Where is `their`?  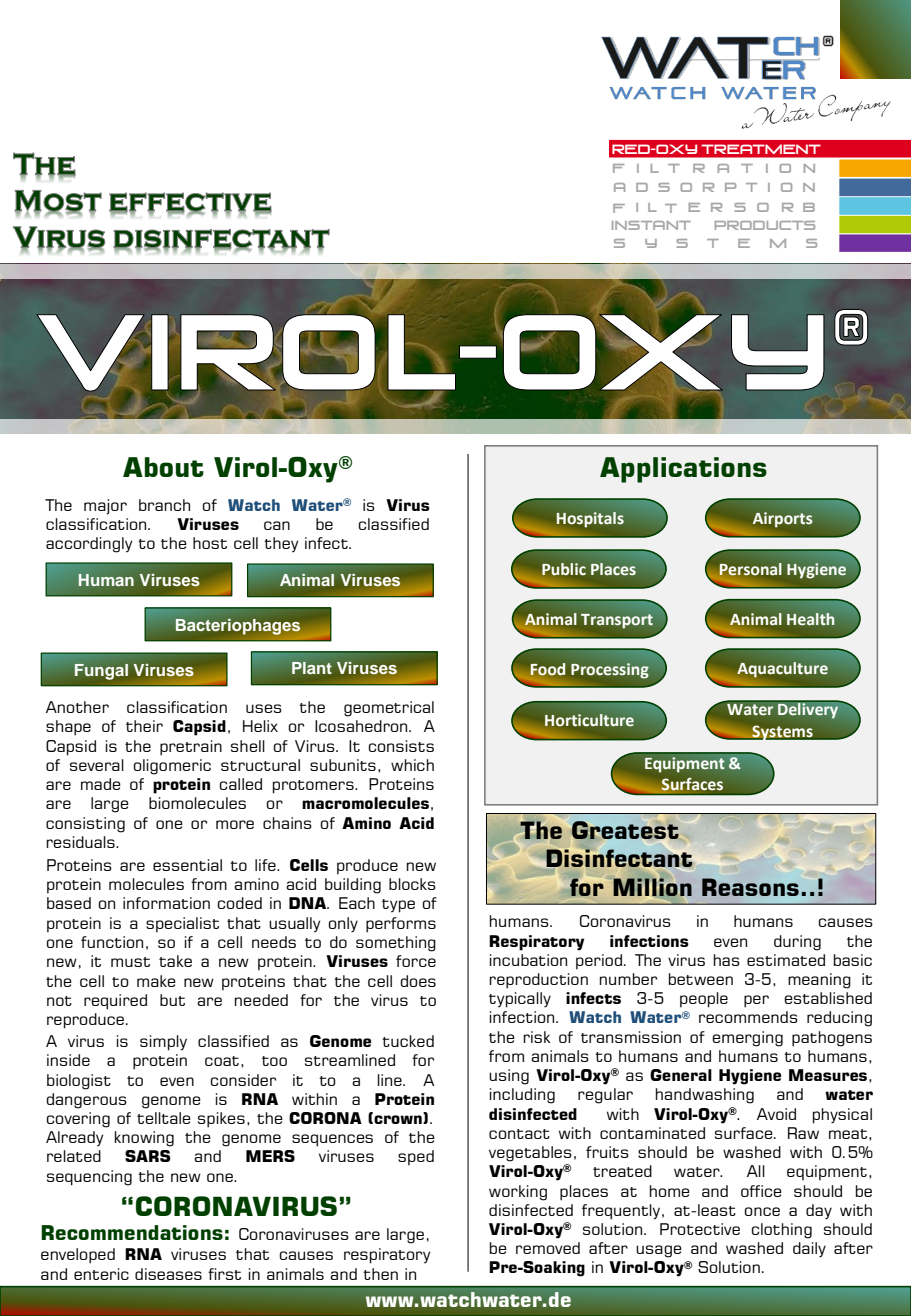 their is located at coordinates (144, 726).
